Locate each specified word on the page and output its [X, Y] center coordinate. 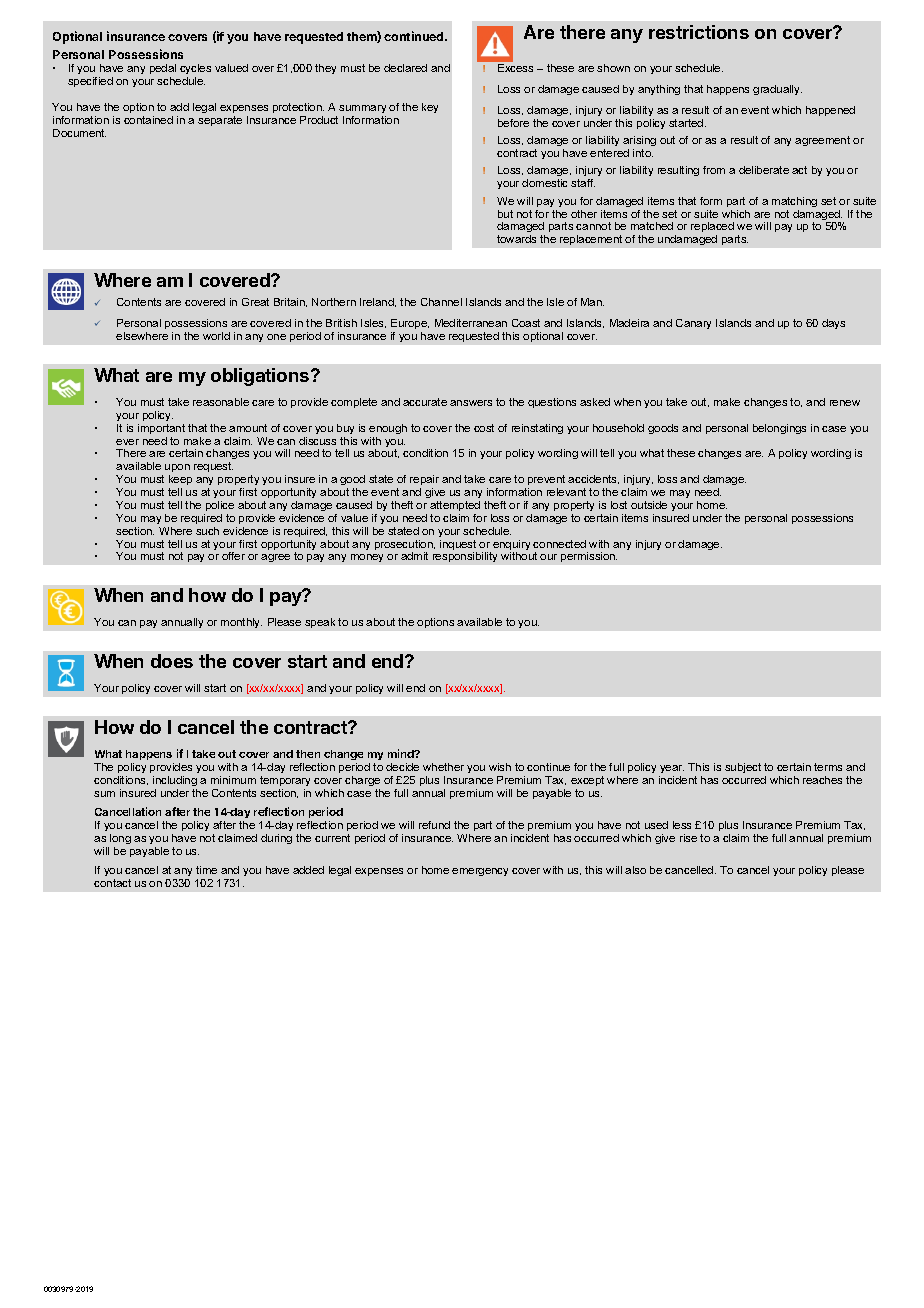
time [206, 870]
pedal [163, 69]
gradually [777, 90]
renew [845, 403]
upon [177, 470]
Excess [515, 68]
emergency [480, 872]
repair [424, 480]
